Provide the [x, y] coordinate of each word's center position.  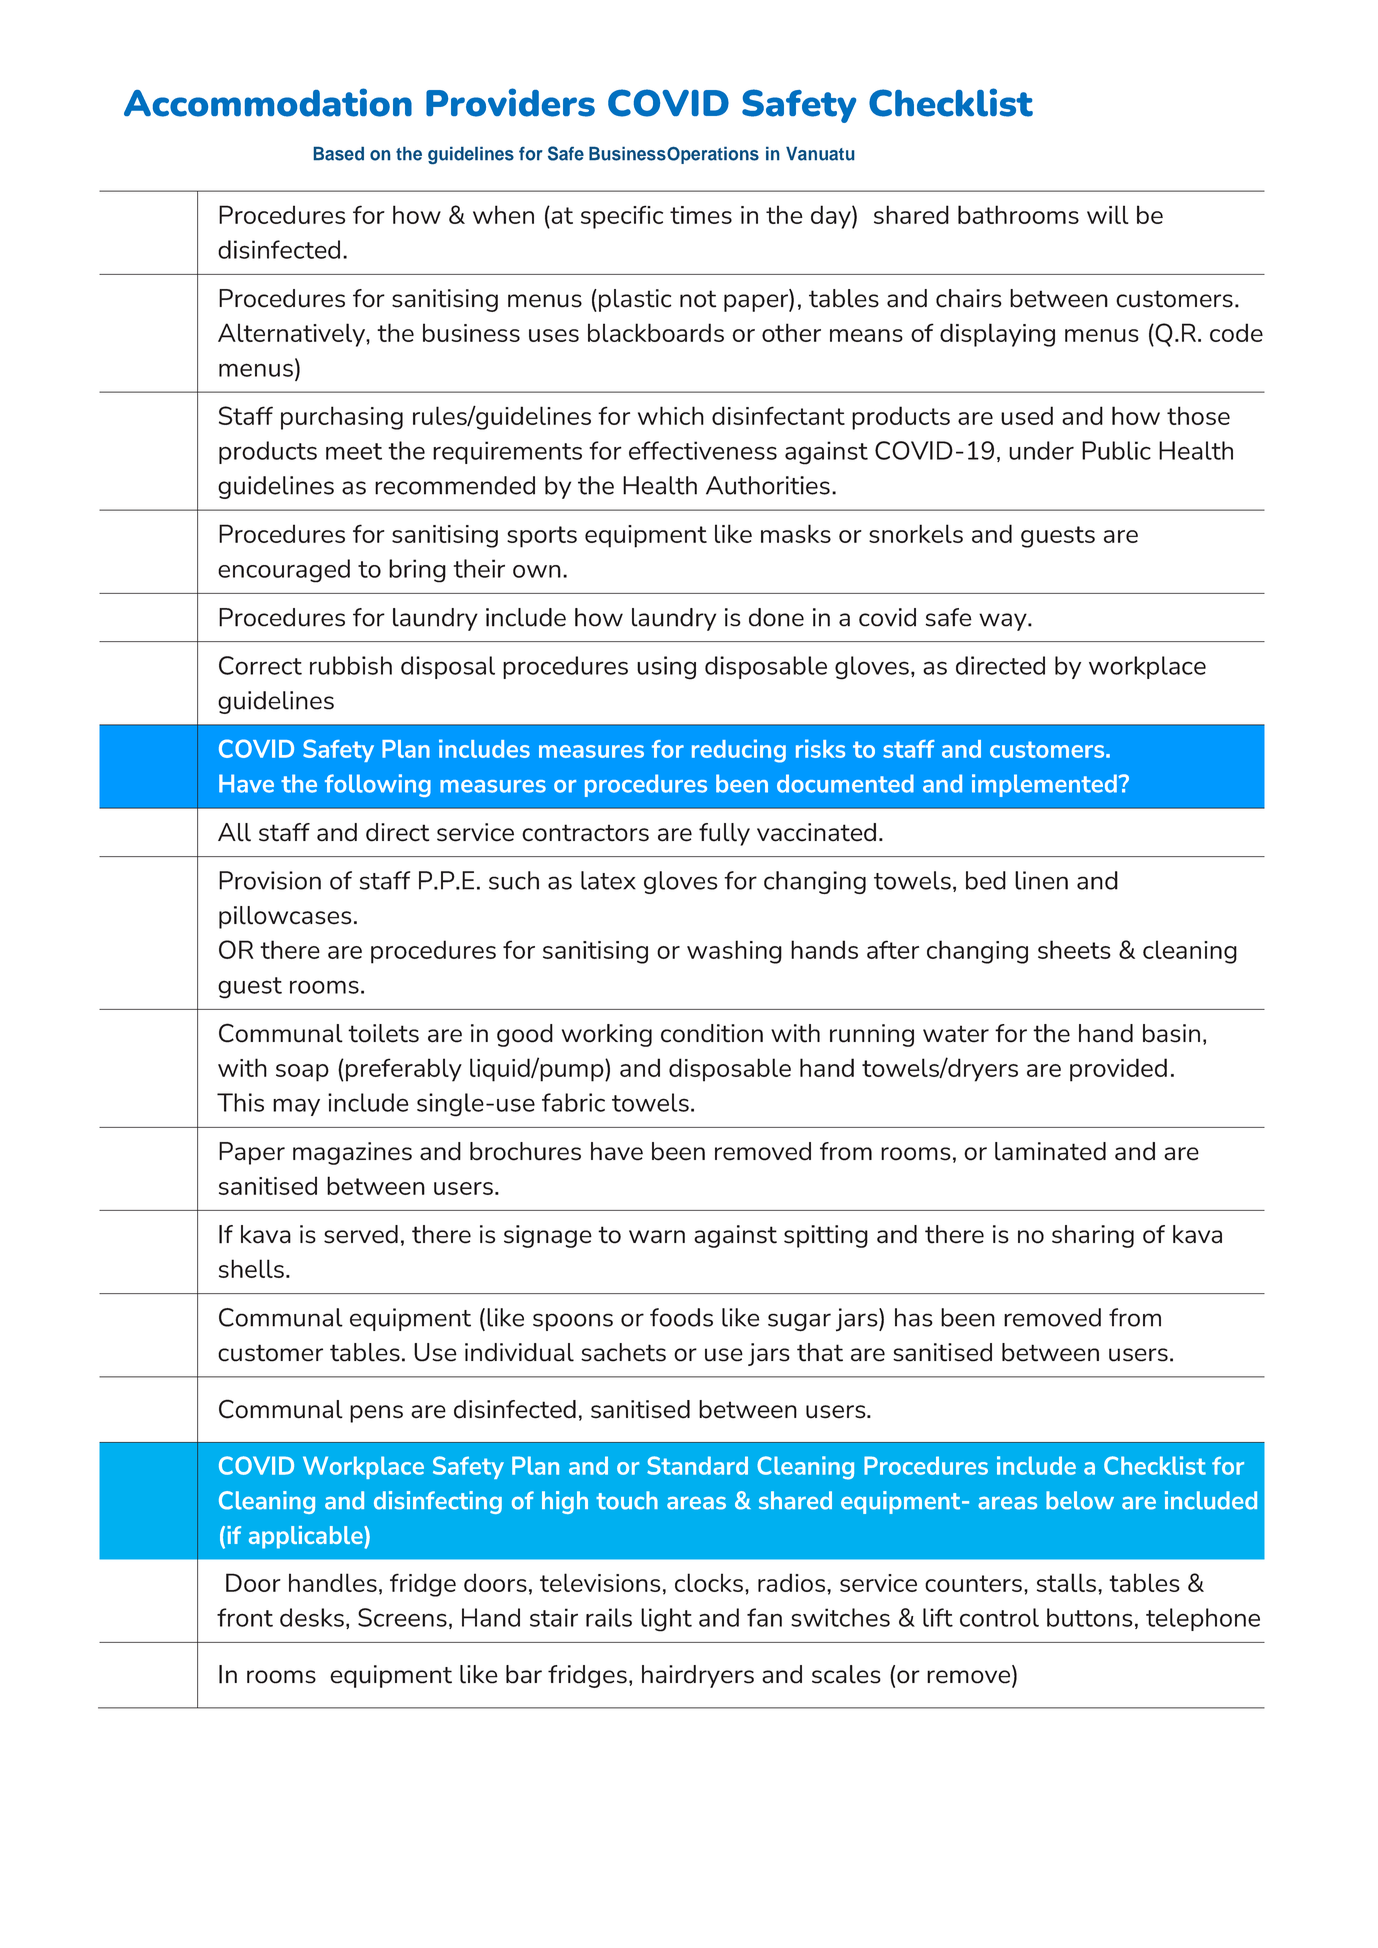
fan [764, 1617]
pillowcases [285, 917]
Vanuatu [820, 153]
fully [724, 834]
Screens [402, 1617]
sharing [1093, 1236]
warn [657, 1237]
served [361, 1234]
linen [1041, 880]
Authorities [768, 485]
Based [339, 153]
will [1108, 214]
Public [1116, 450]
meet [354, 451]
